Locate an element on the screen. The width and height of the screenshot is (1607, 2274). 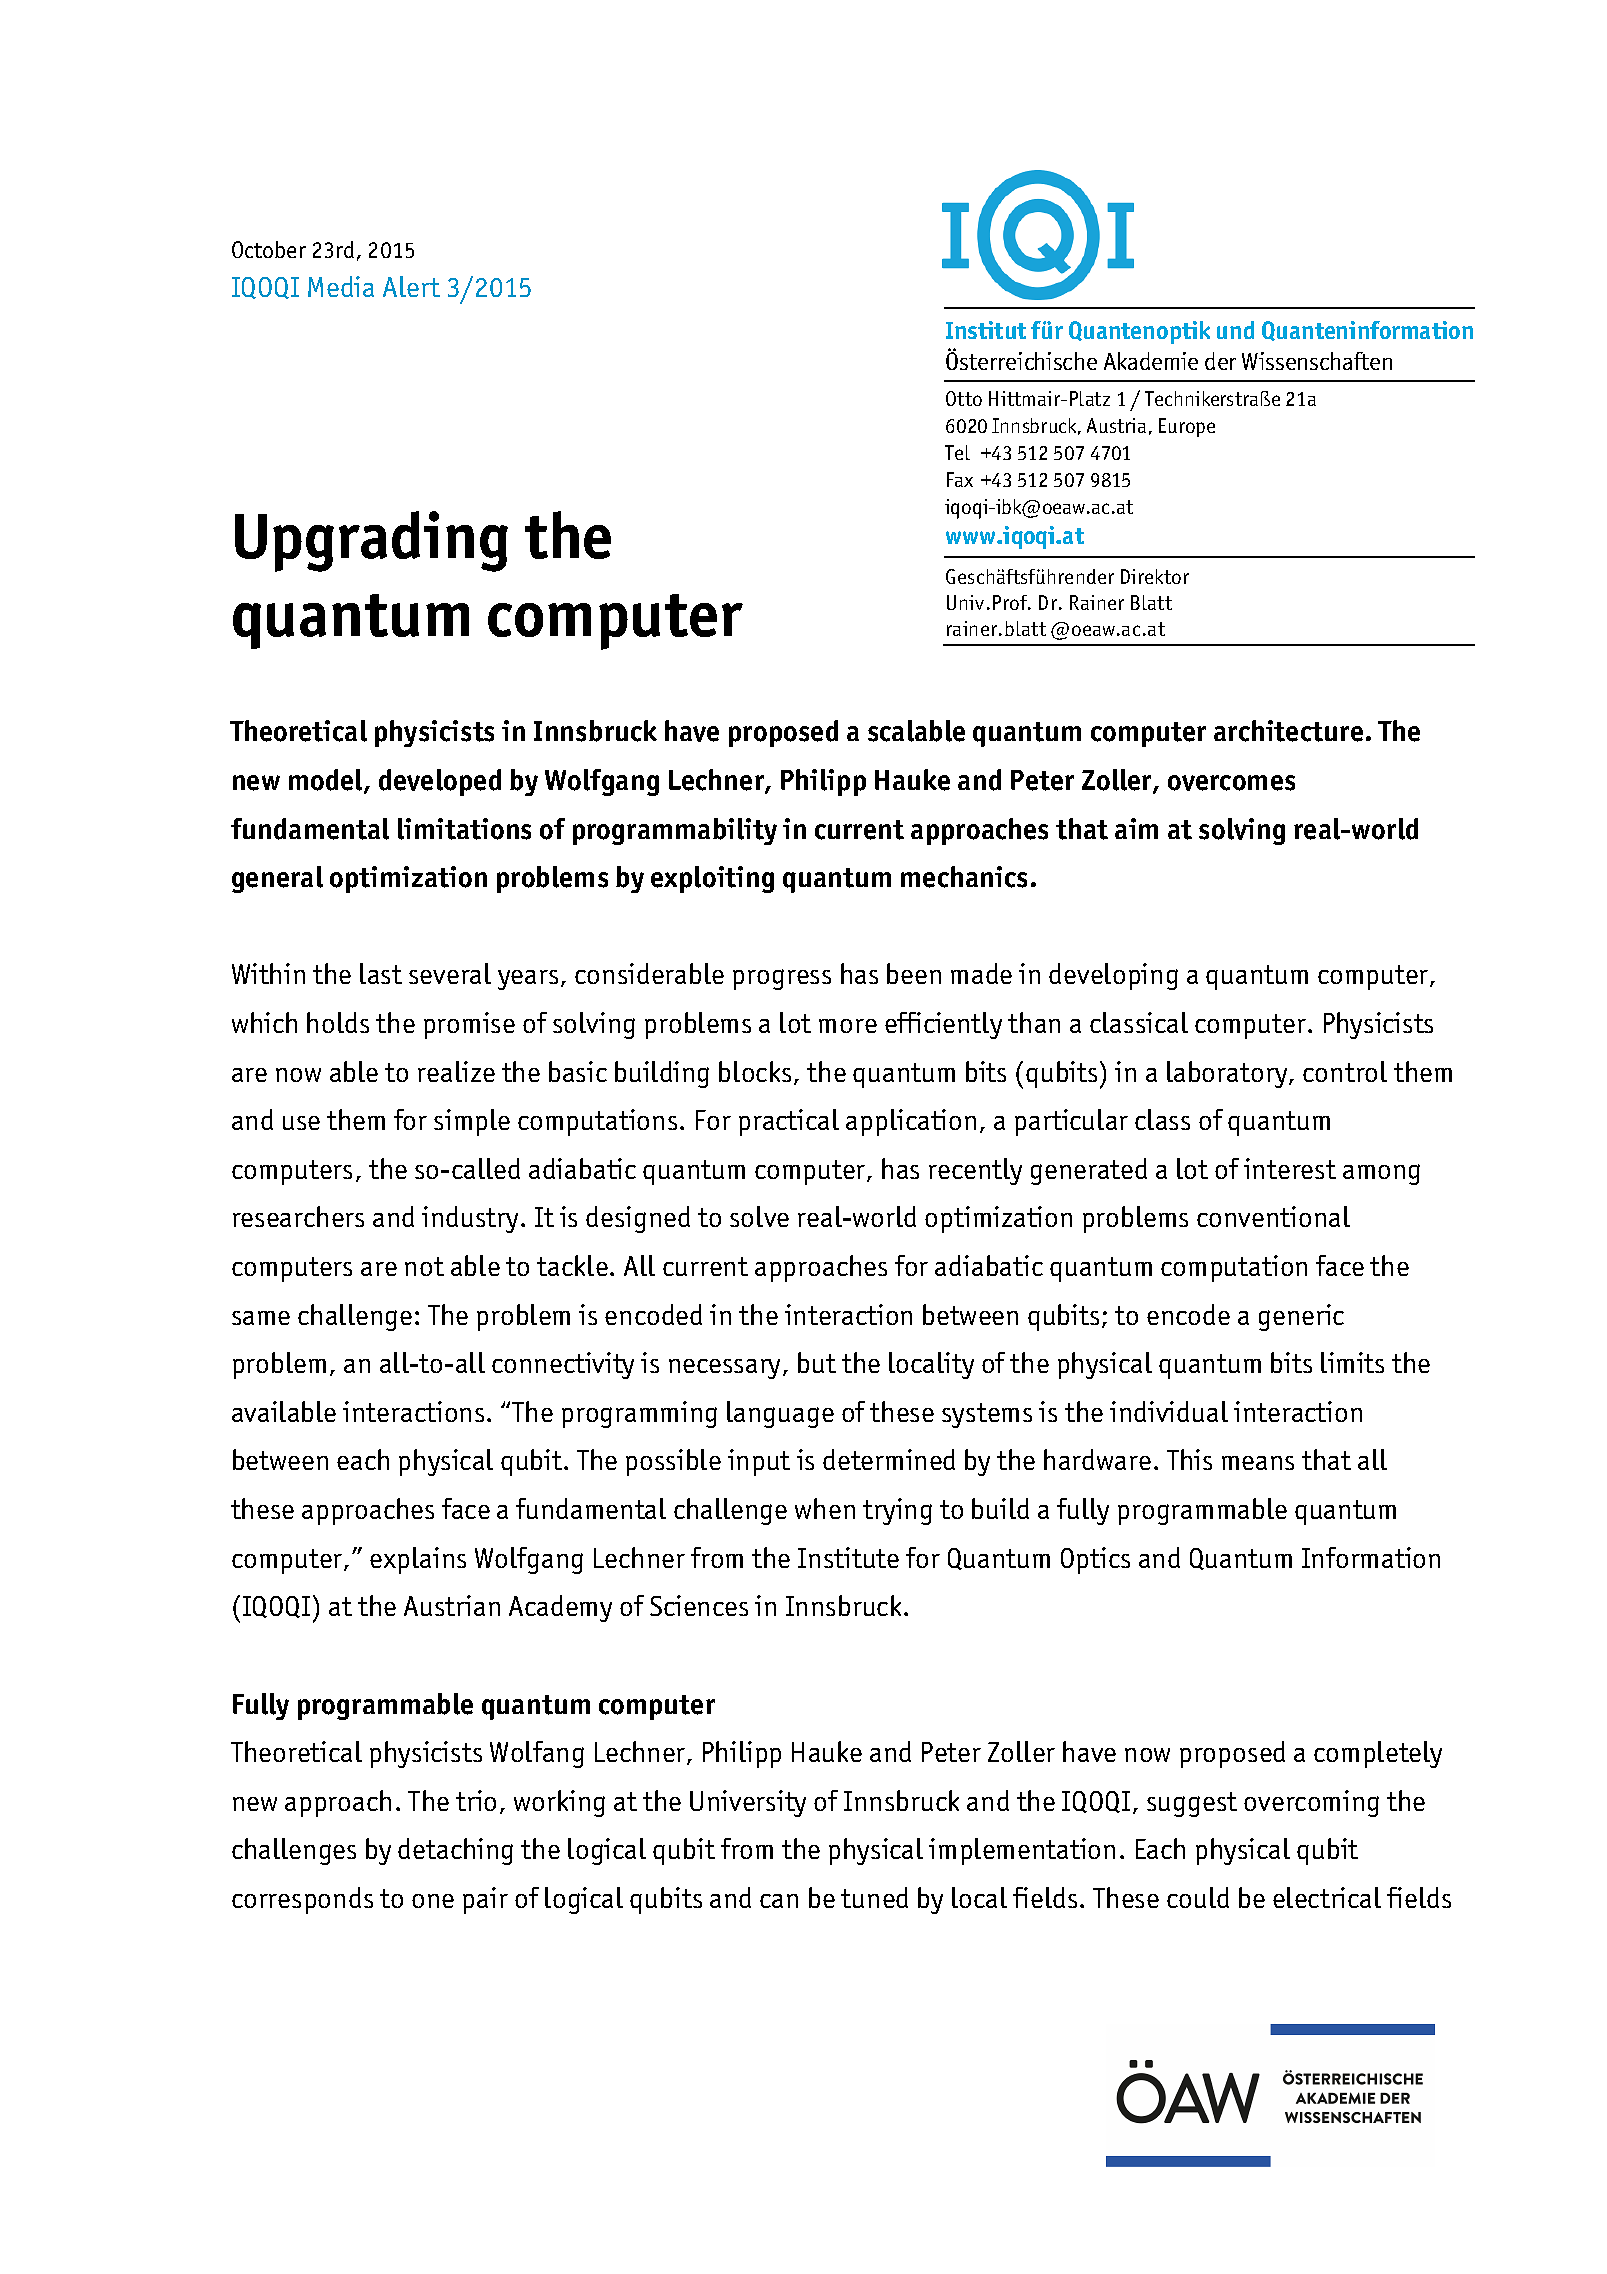
Alert is located at coordinates (411, 286).
